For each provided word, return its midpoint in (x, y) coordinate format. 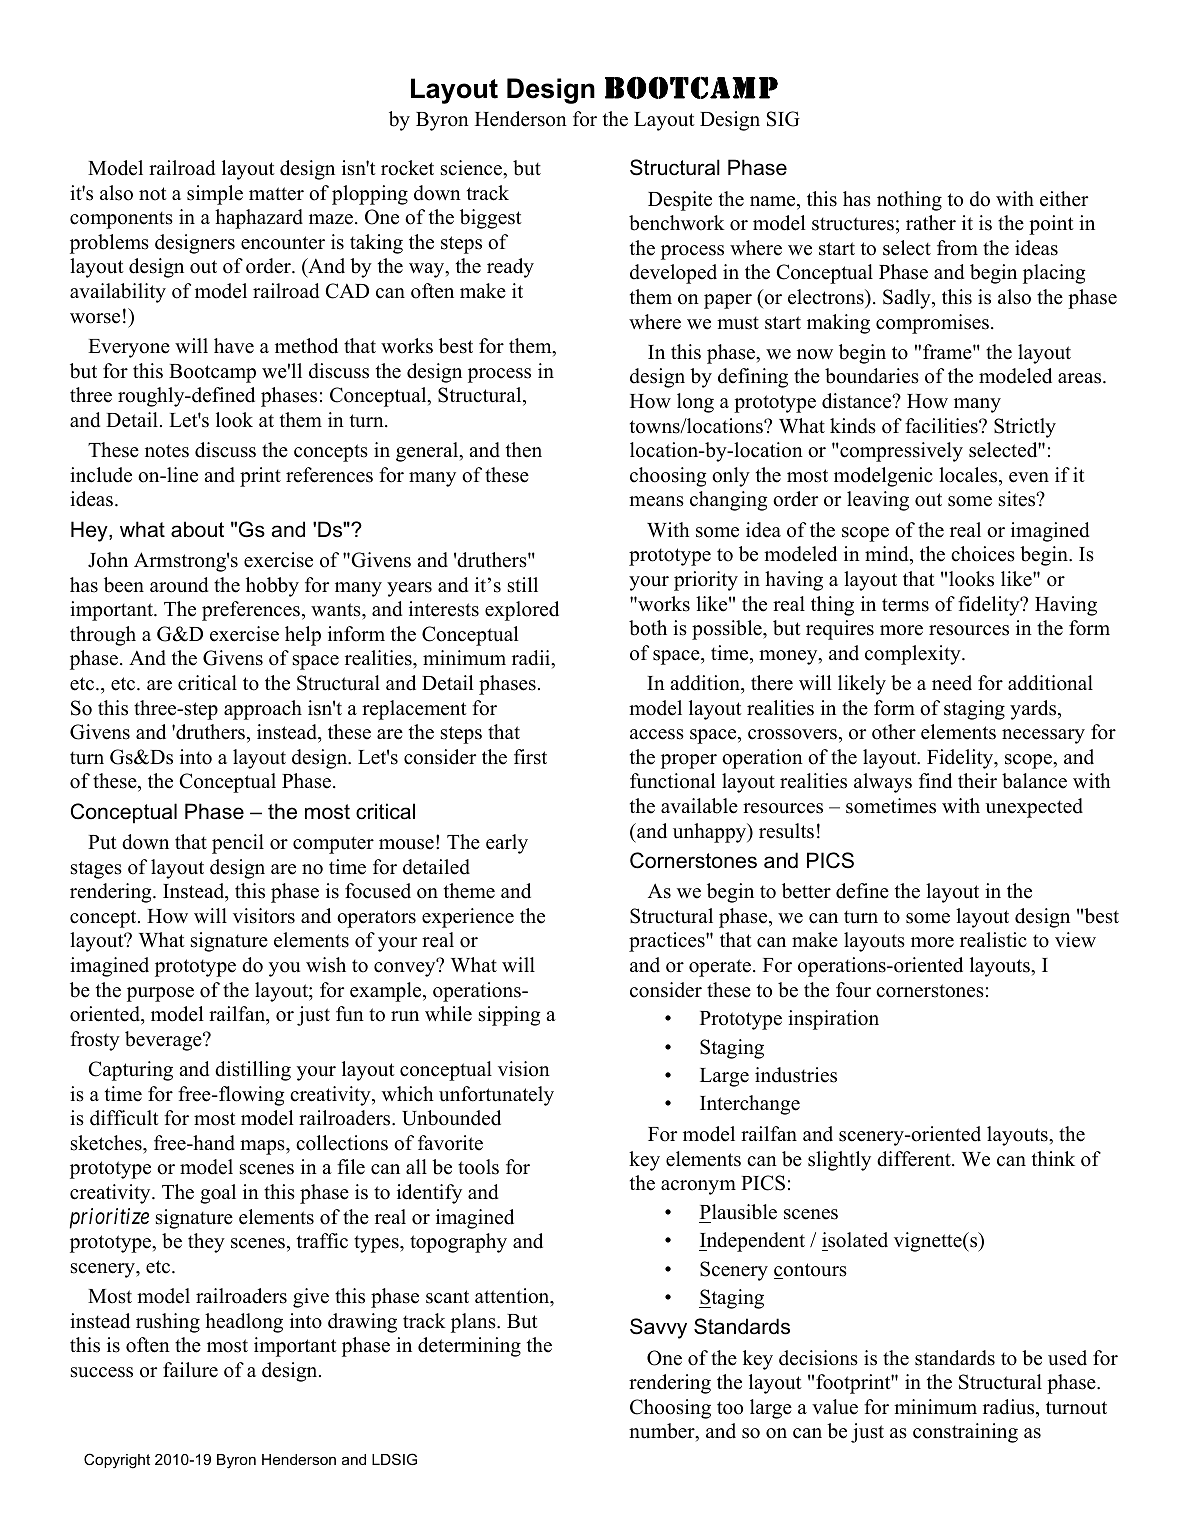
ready (510, 268)
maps (263, 1147)
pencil (238, 844)
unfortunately (496, 1096)
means (656, 501)
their (977, 781)
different (915, 1159)
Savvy (658, 1328)
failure (190, 1370)
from (957, 248)
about (197, 529)
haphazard (259, 219)
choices (983, 554)
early (507, 844)
